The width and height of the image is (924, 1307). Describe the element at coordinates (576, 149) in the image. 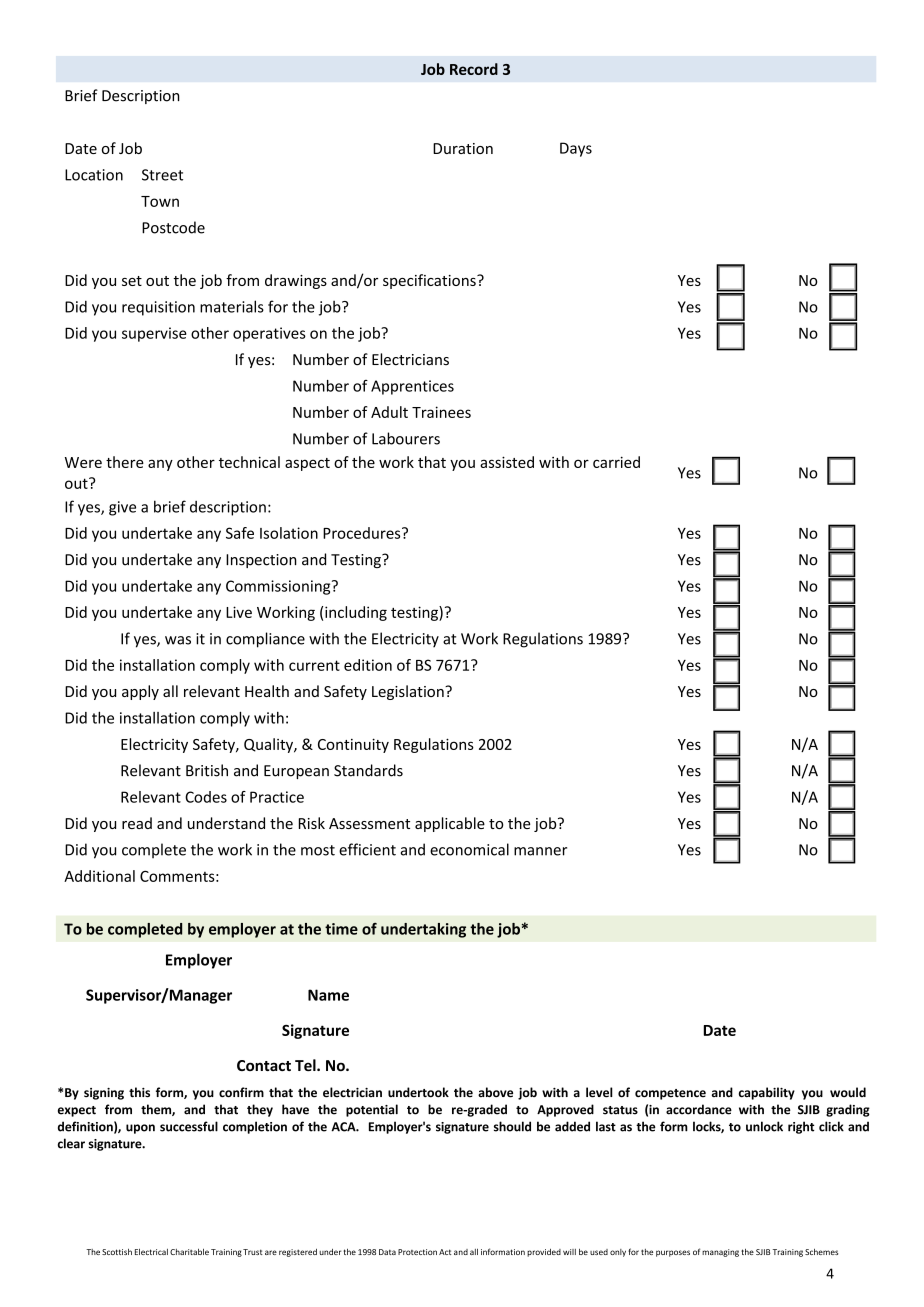

I see `Days` at that location.
